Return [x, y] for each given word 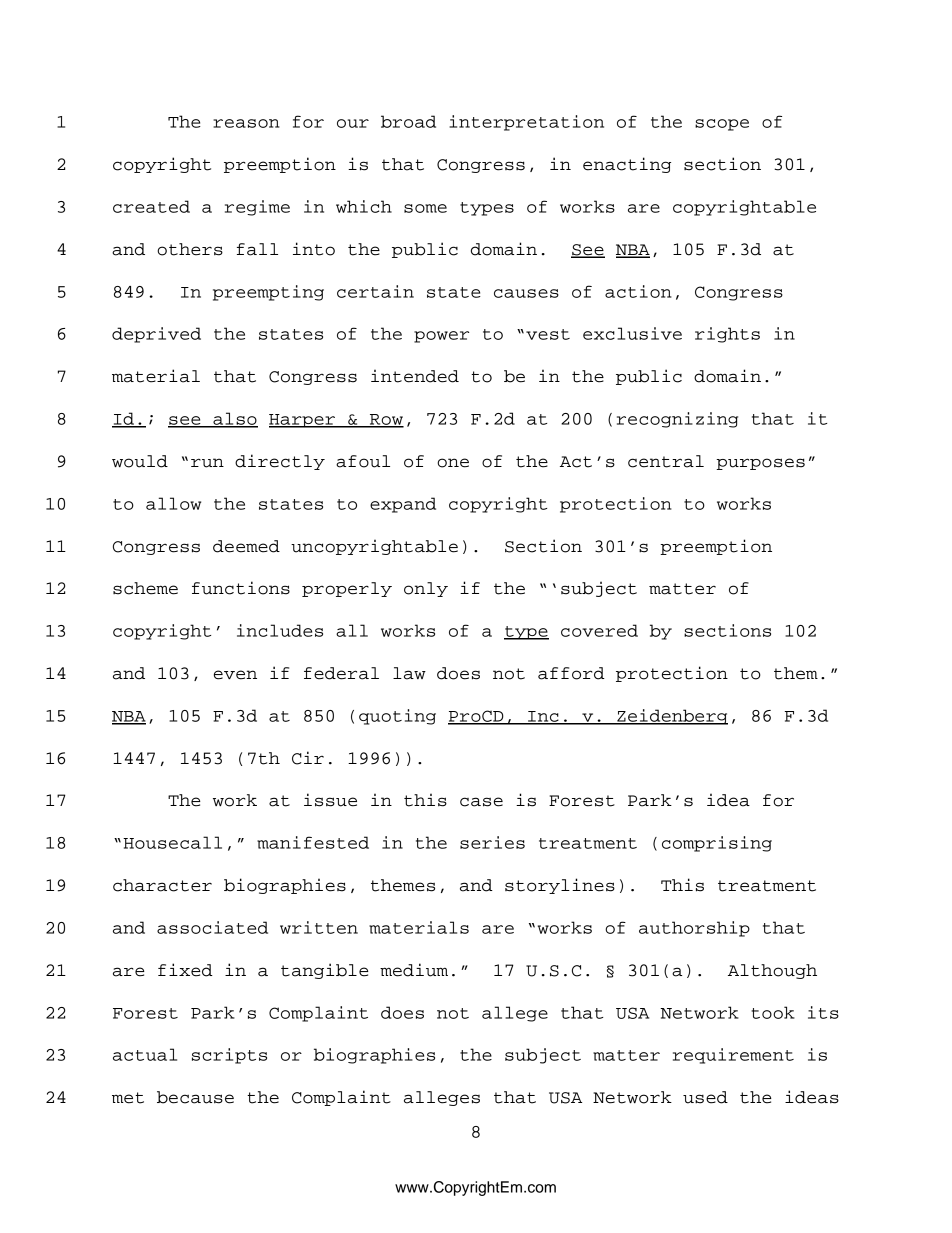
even [235, 675]
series [492, 842]
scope [722, 125]
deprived [156, 335]
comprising [717, 844]
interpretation [526, 123]
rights [727, 335]
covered [599, 630]
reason [246, 123]
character [162, 885]
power [441, 337]
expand [403, 505]
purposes [760, 464]
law [409, 673]
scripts [229, 1056]
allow [173, 503]
